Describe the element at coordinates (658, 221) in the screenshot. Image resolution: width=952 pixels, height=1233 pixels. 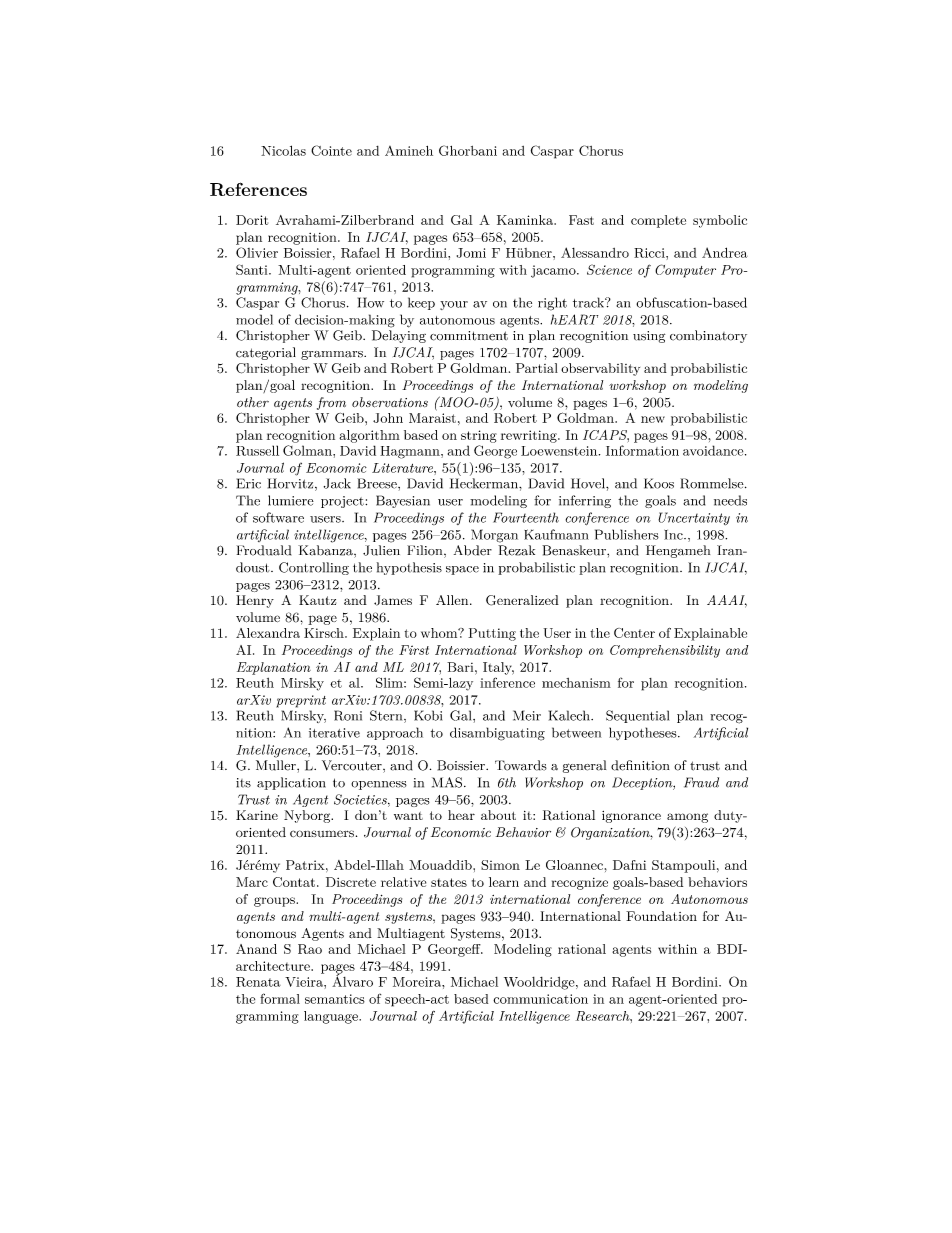
I see `complete` at that location.
